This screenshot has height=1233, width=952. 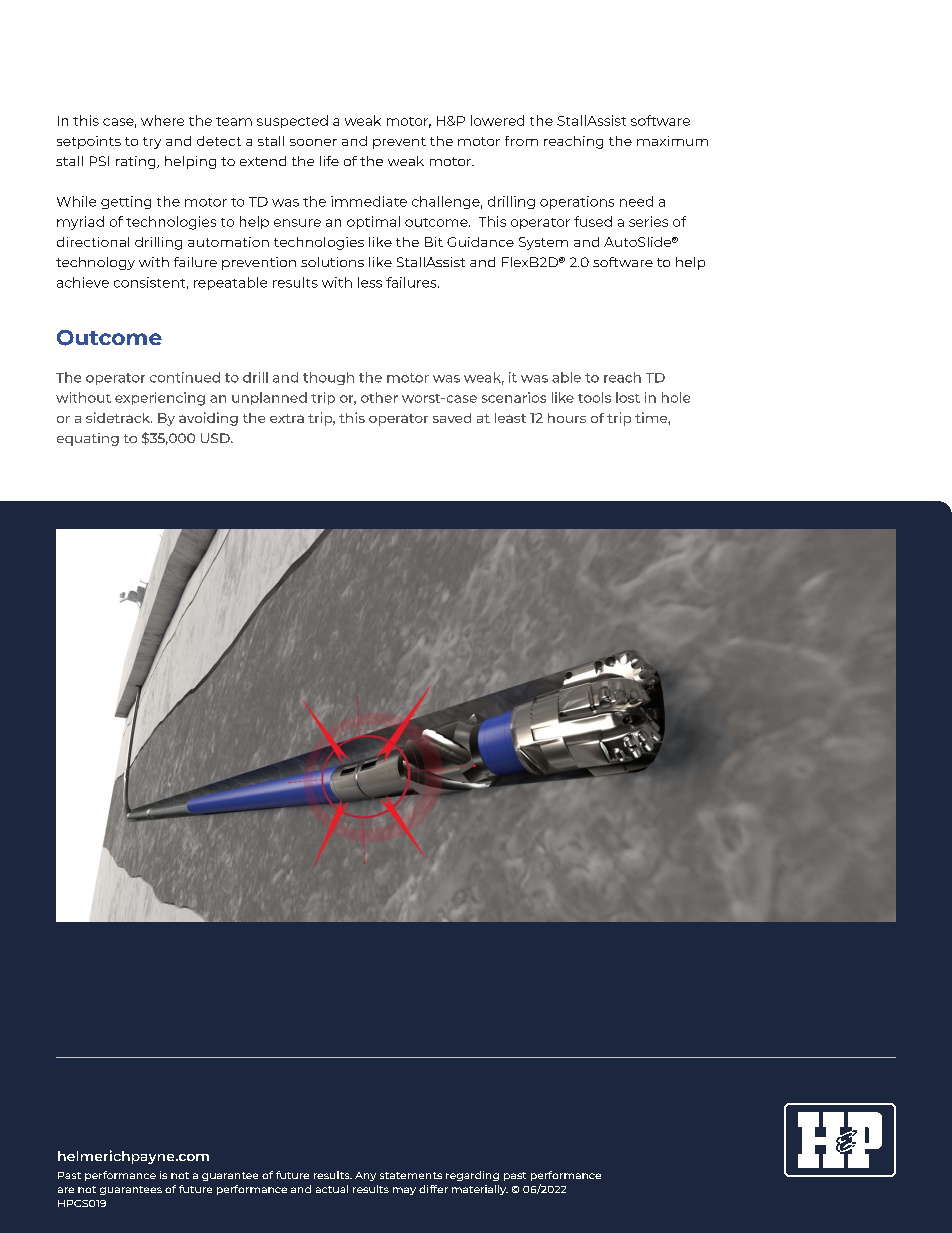 What do you see at coordinates (480, 1190) in the screenshot?
I see `materially` at bounding box center [480, 1190].
